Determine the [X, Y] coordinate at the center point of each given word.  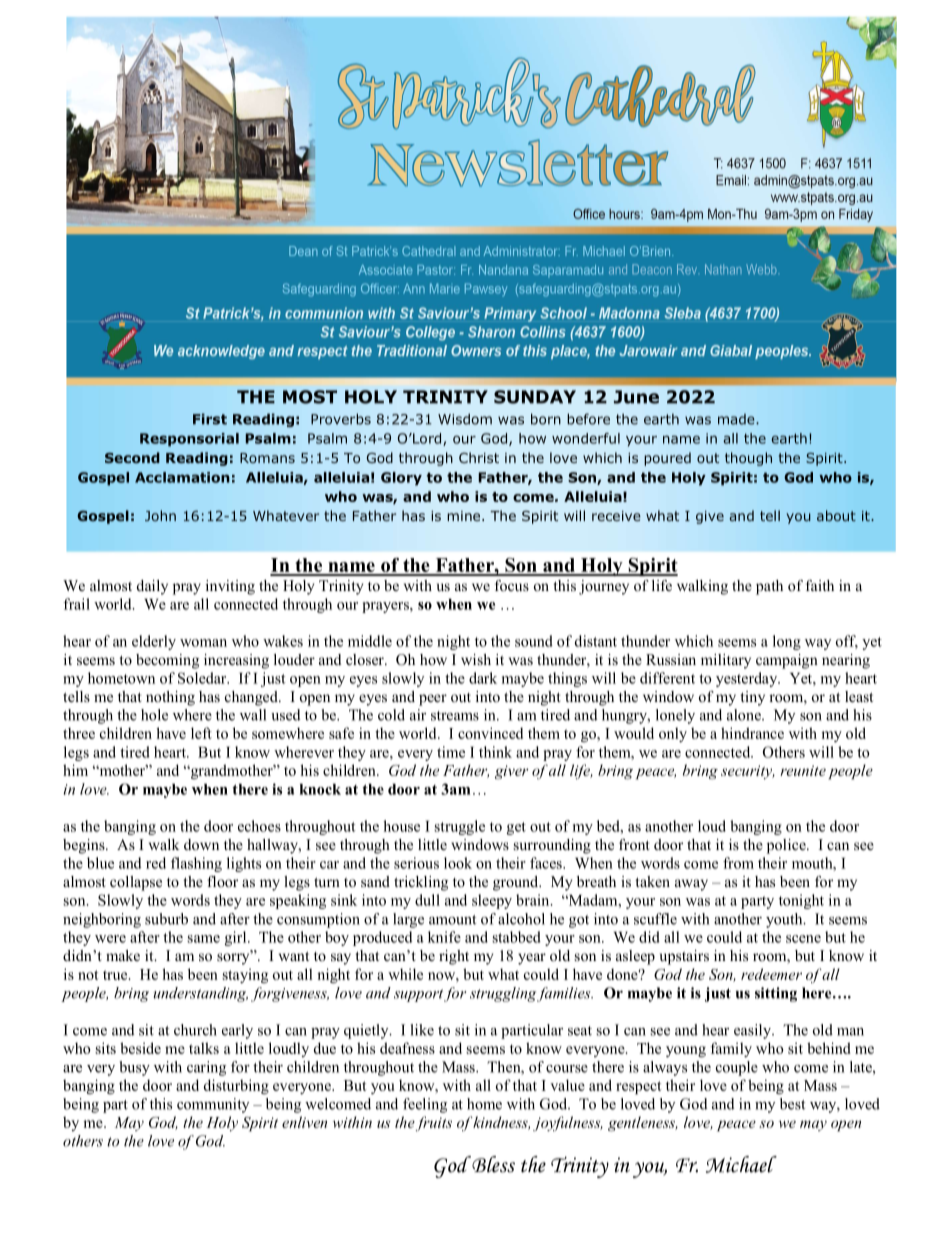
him [75, 770]
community [213, 1105]
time [451, 752]
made [737, 419]
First [210, 419]
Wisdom [465, 419]
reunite [803, 770]
